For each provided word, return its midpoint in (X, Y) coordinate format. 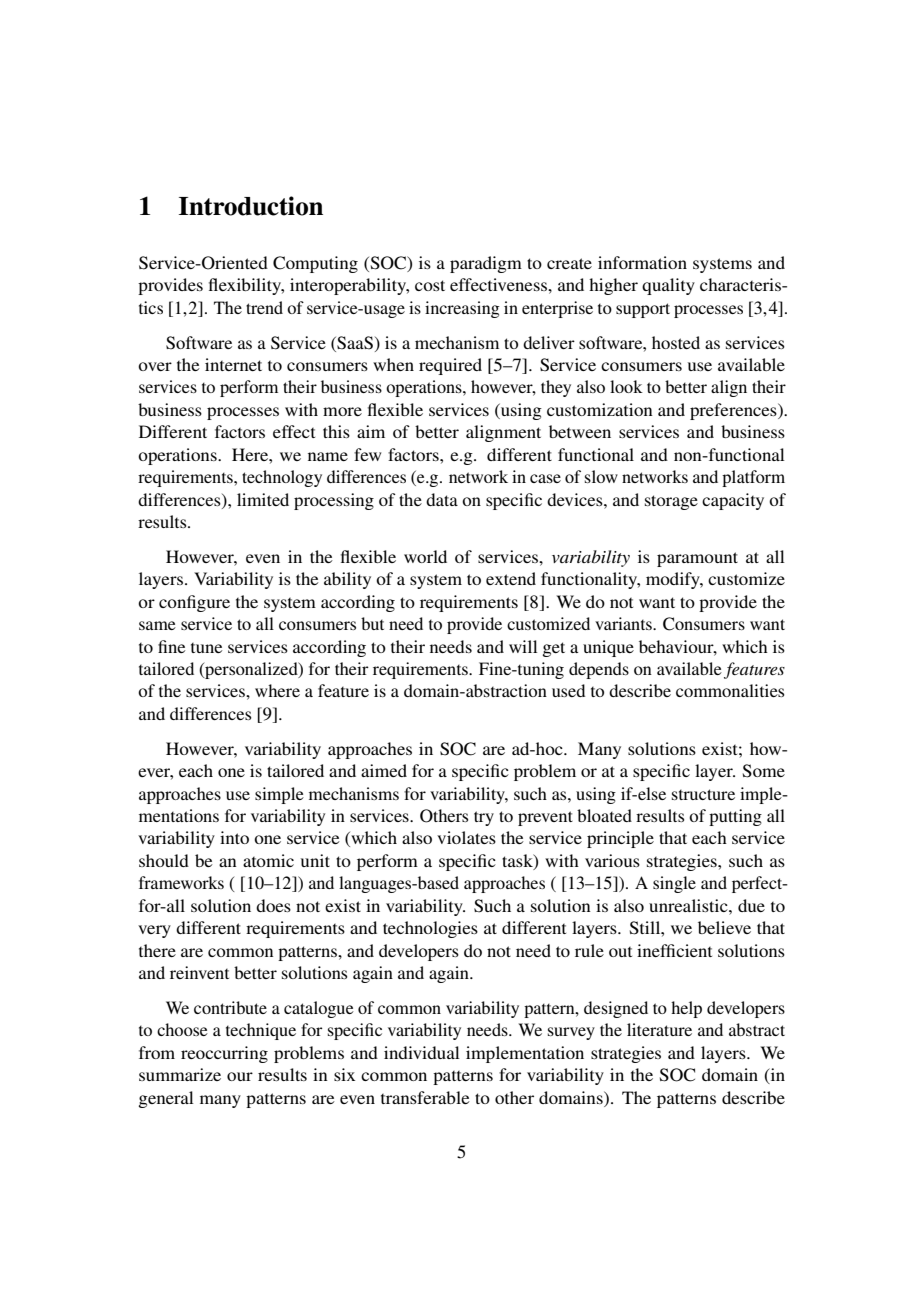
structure (703, 794)
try (484, 818)
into (234, 837)
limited (263, 499)
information (642, 262)
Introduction (251, 206)
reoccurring (224, 1054)
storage (671, 502)
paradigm (486, 264)
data (442, 499)
